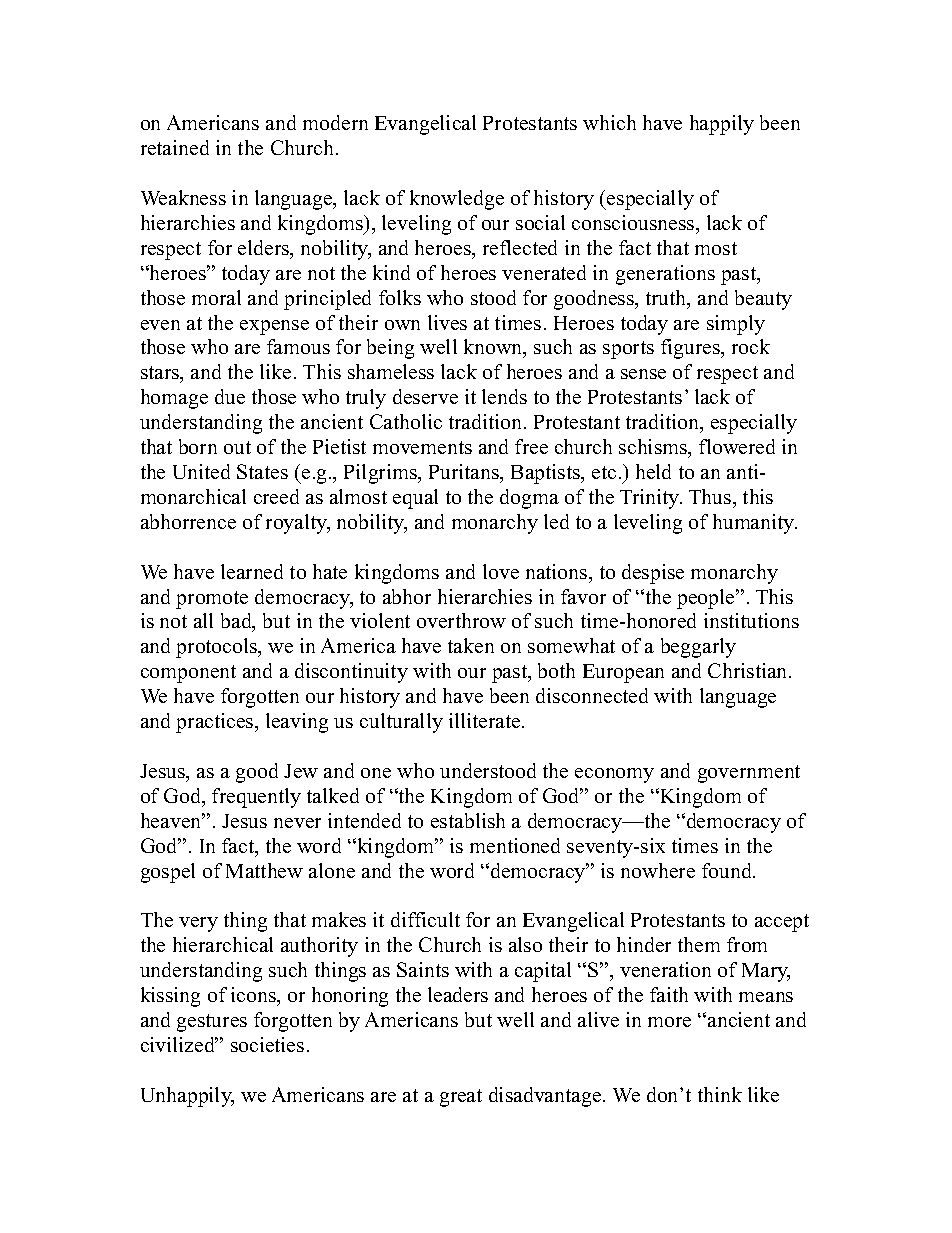 This screenshot has width=952, height=1233. I want to click on flowered, so click(737, 446).
